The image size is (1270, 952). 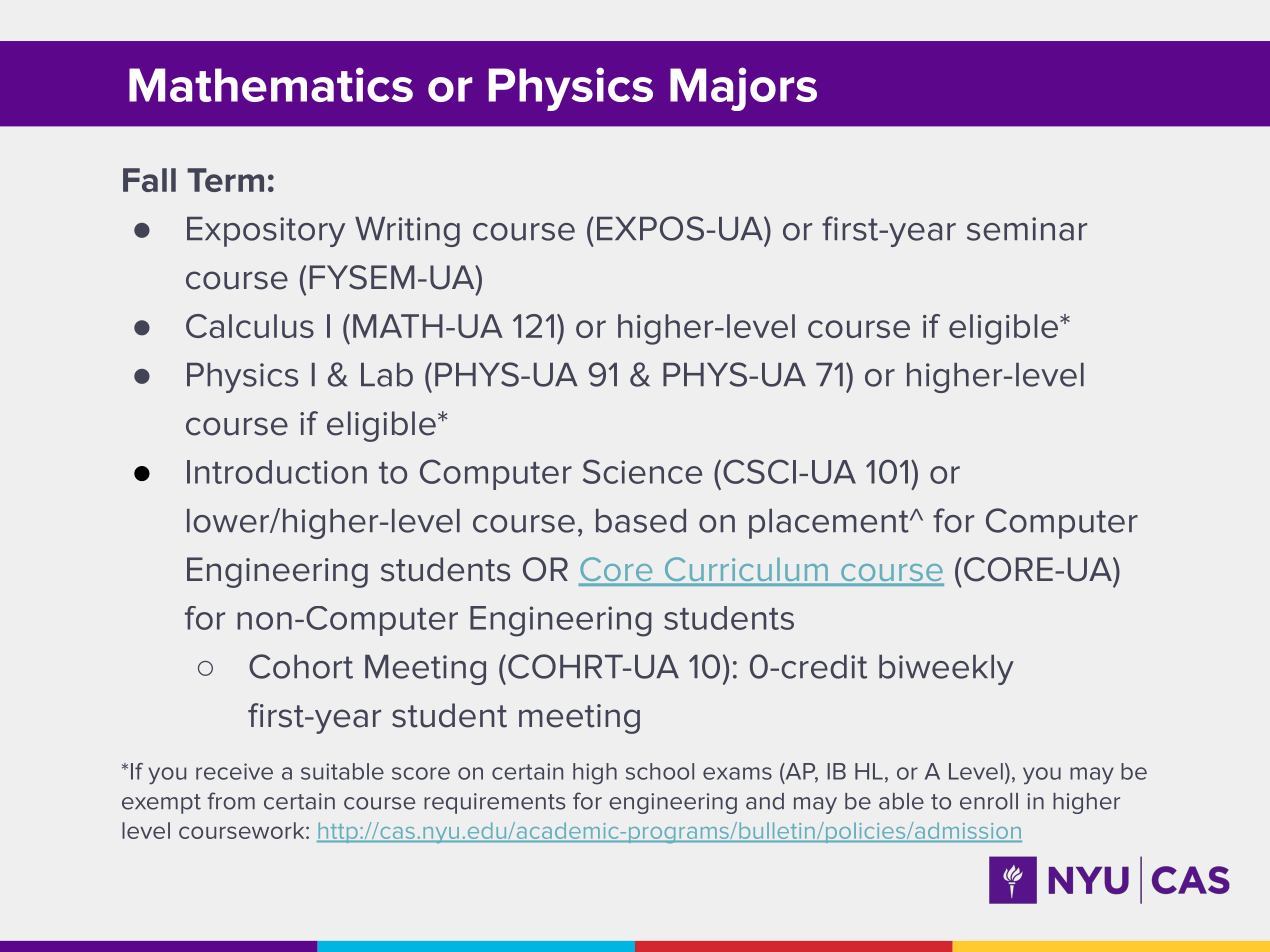 What do you see at coordinates (234, 771) in the screenshot?
I see `receive` at bounding box center [234, 771].
